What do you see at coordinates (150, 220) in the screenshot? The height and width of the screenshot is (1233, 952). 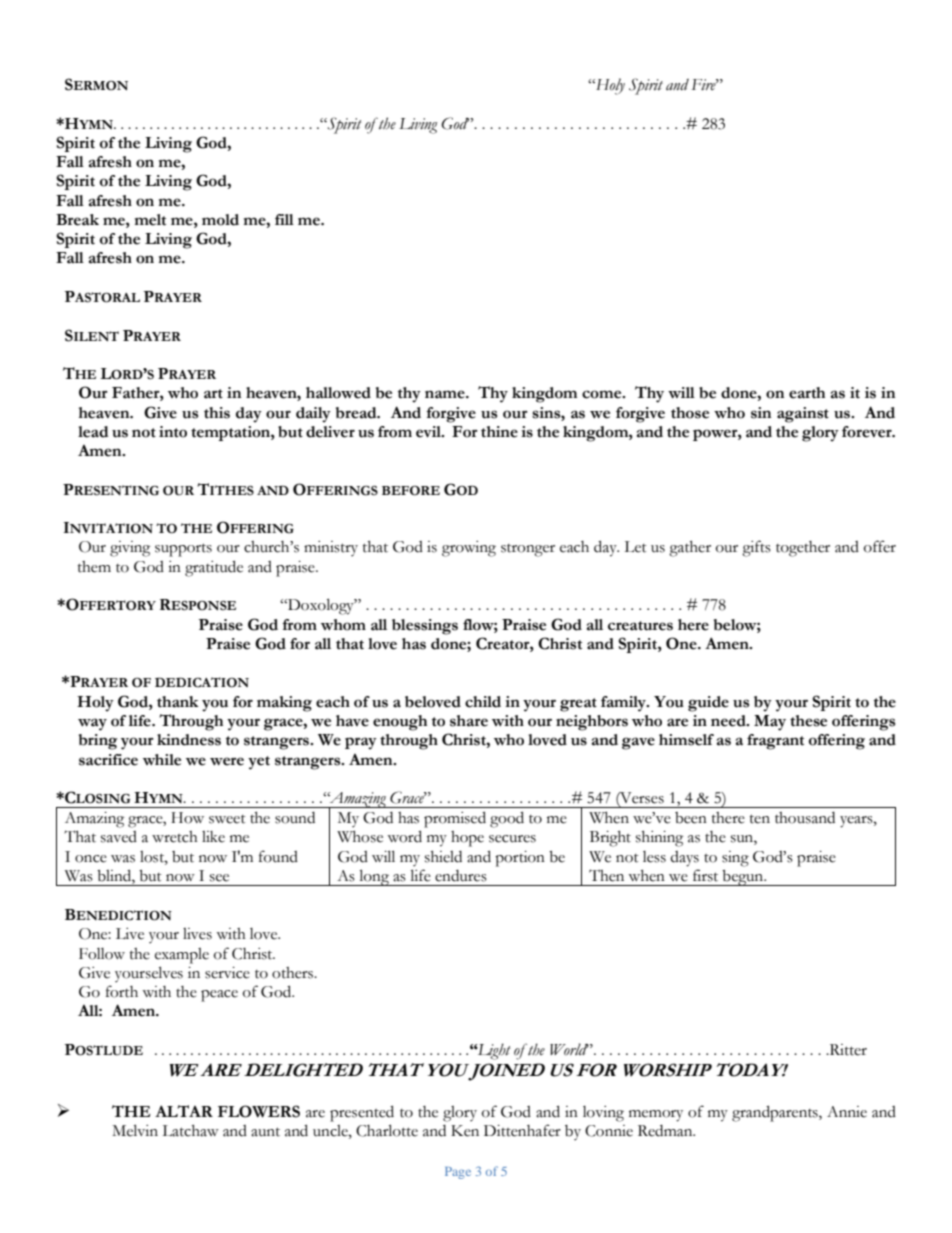 I see `melt` at bounding box center [150, 220].
